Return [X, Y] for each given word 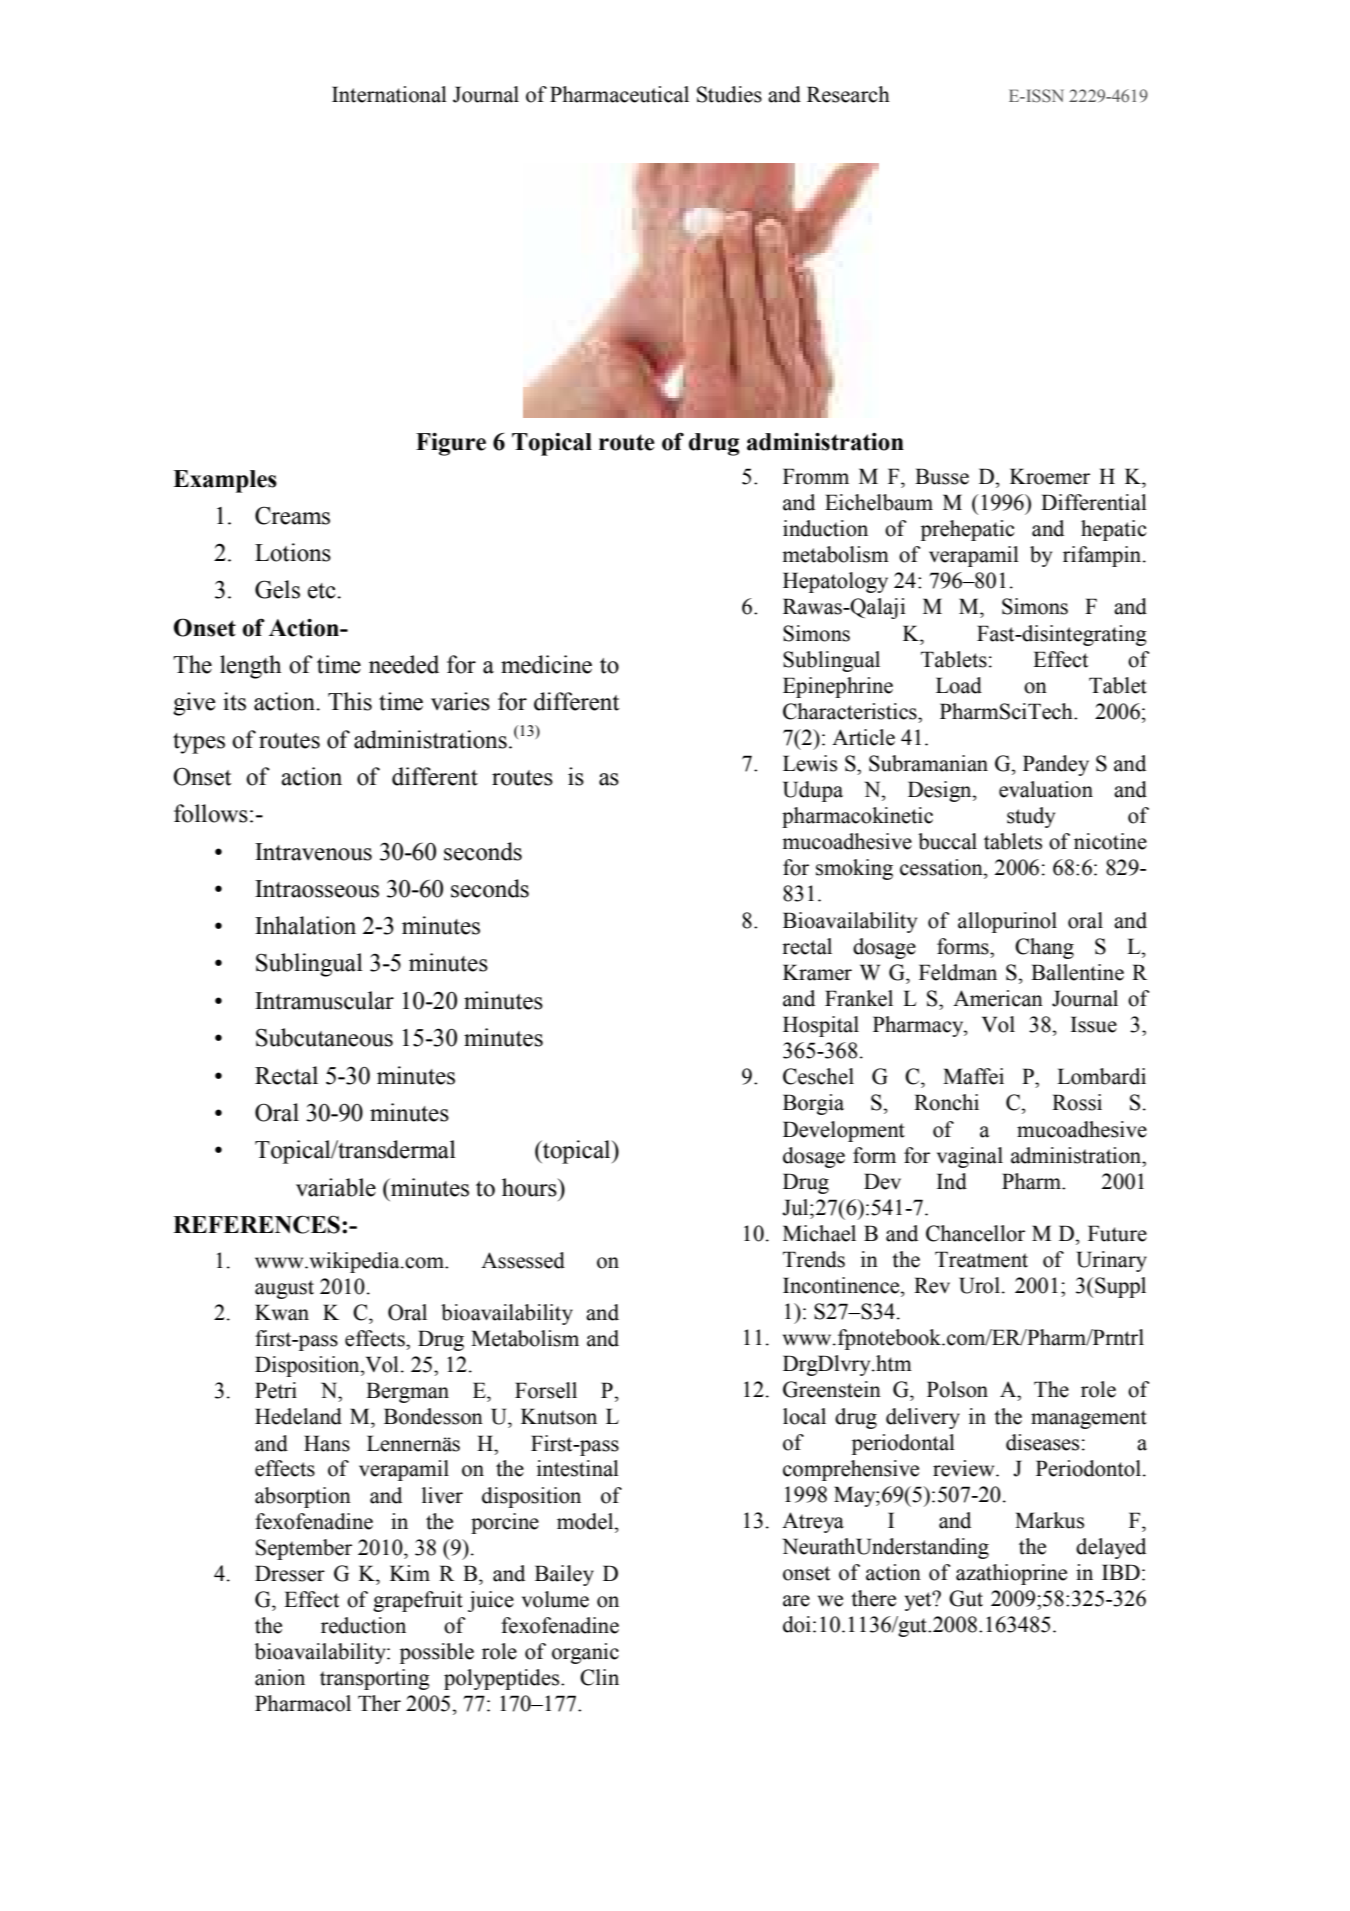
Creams [292, 515]
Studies [729, 94]
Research [848, 94]
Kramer [817, 972]
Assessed [523, 1260]
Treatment [981, 1259]
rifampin [1103, 556]
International [389, 94]
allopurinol [1007, 922]
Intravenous [313, 852]
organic [585, 1653]
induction [825, 528]
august [284, 1289]
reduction [363, 1625]
